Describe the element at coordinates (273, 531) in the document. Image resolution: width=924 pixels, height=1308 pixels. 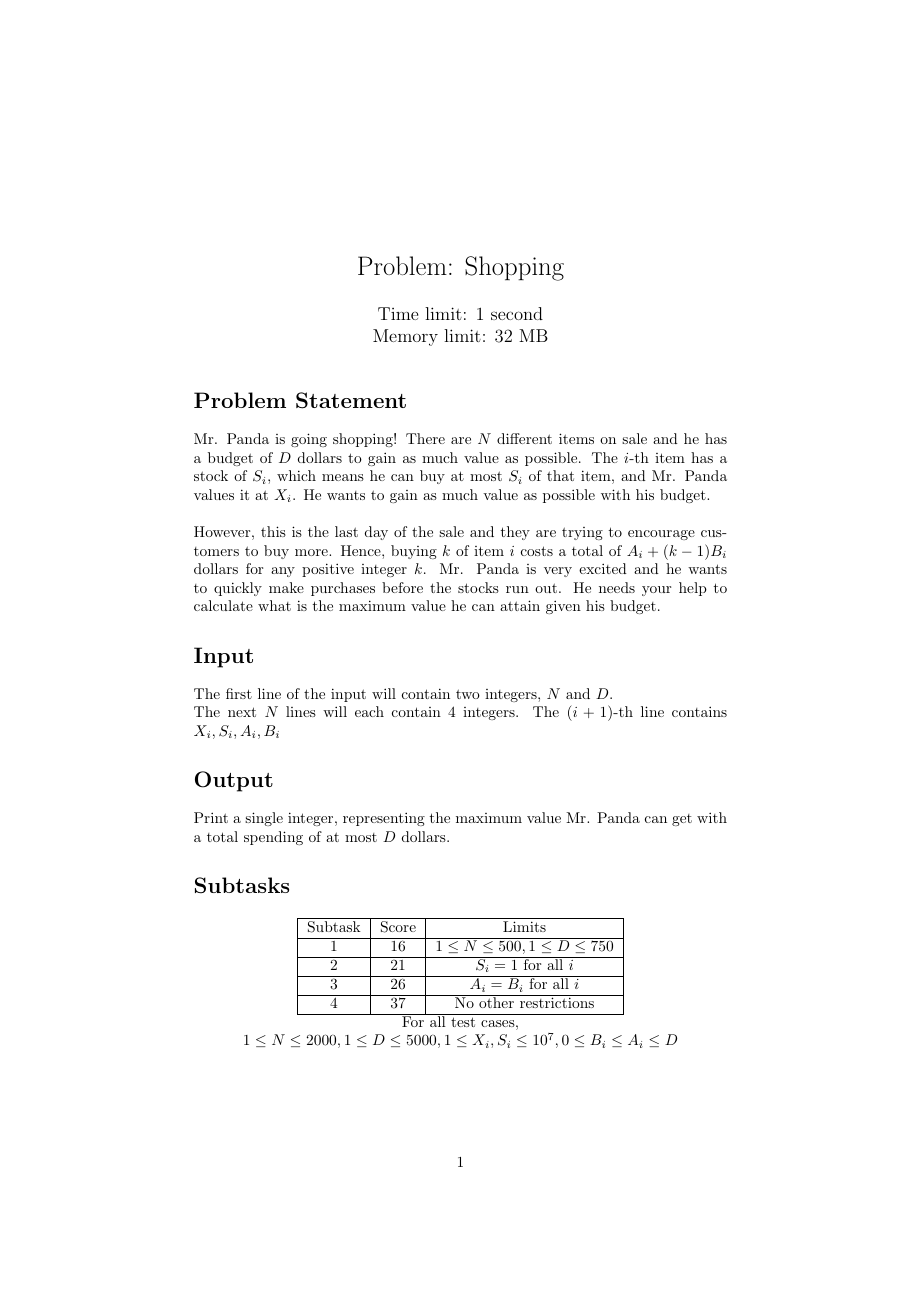
I see `this` at that location.
